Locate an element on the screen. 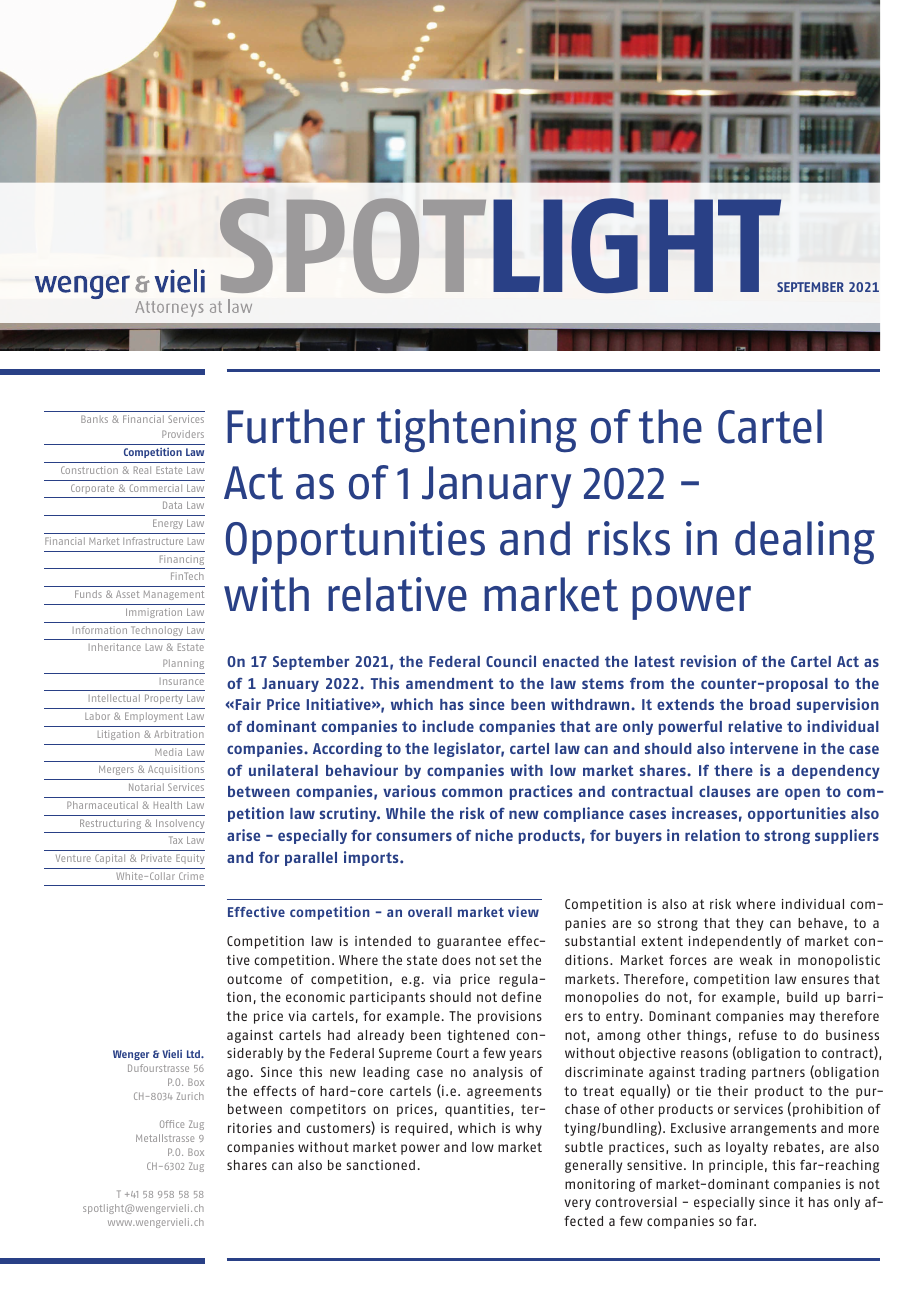 Image resolution: width=924 pixels, height=1308 pixels. open is located at coordinates (802, 794).
